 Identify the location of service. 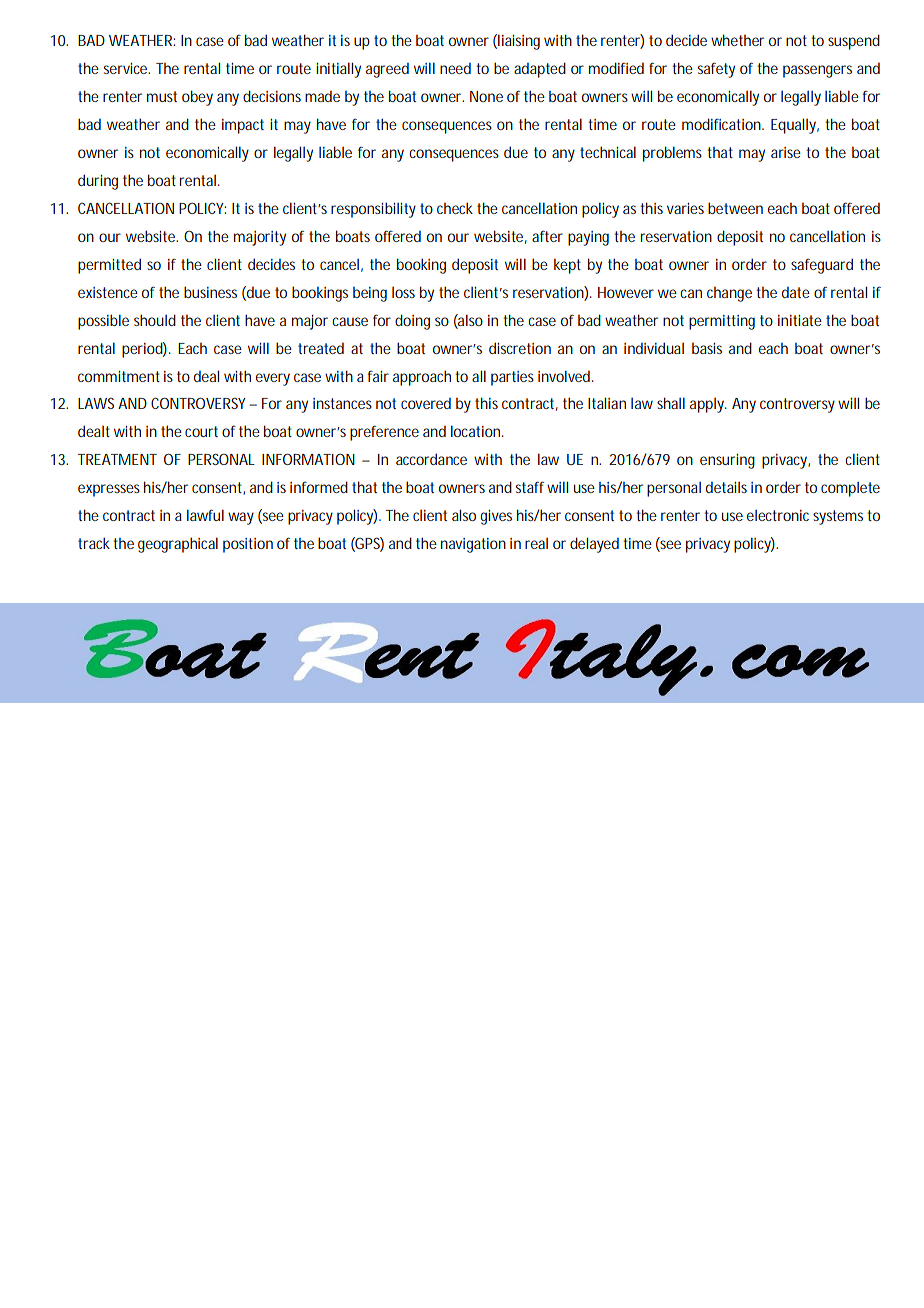
(127, 68).
